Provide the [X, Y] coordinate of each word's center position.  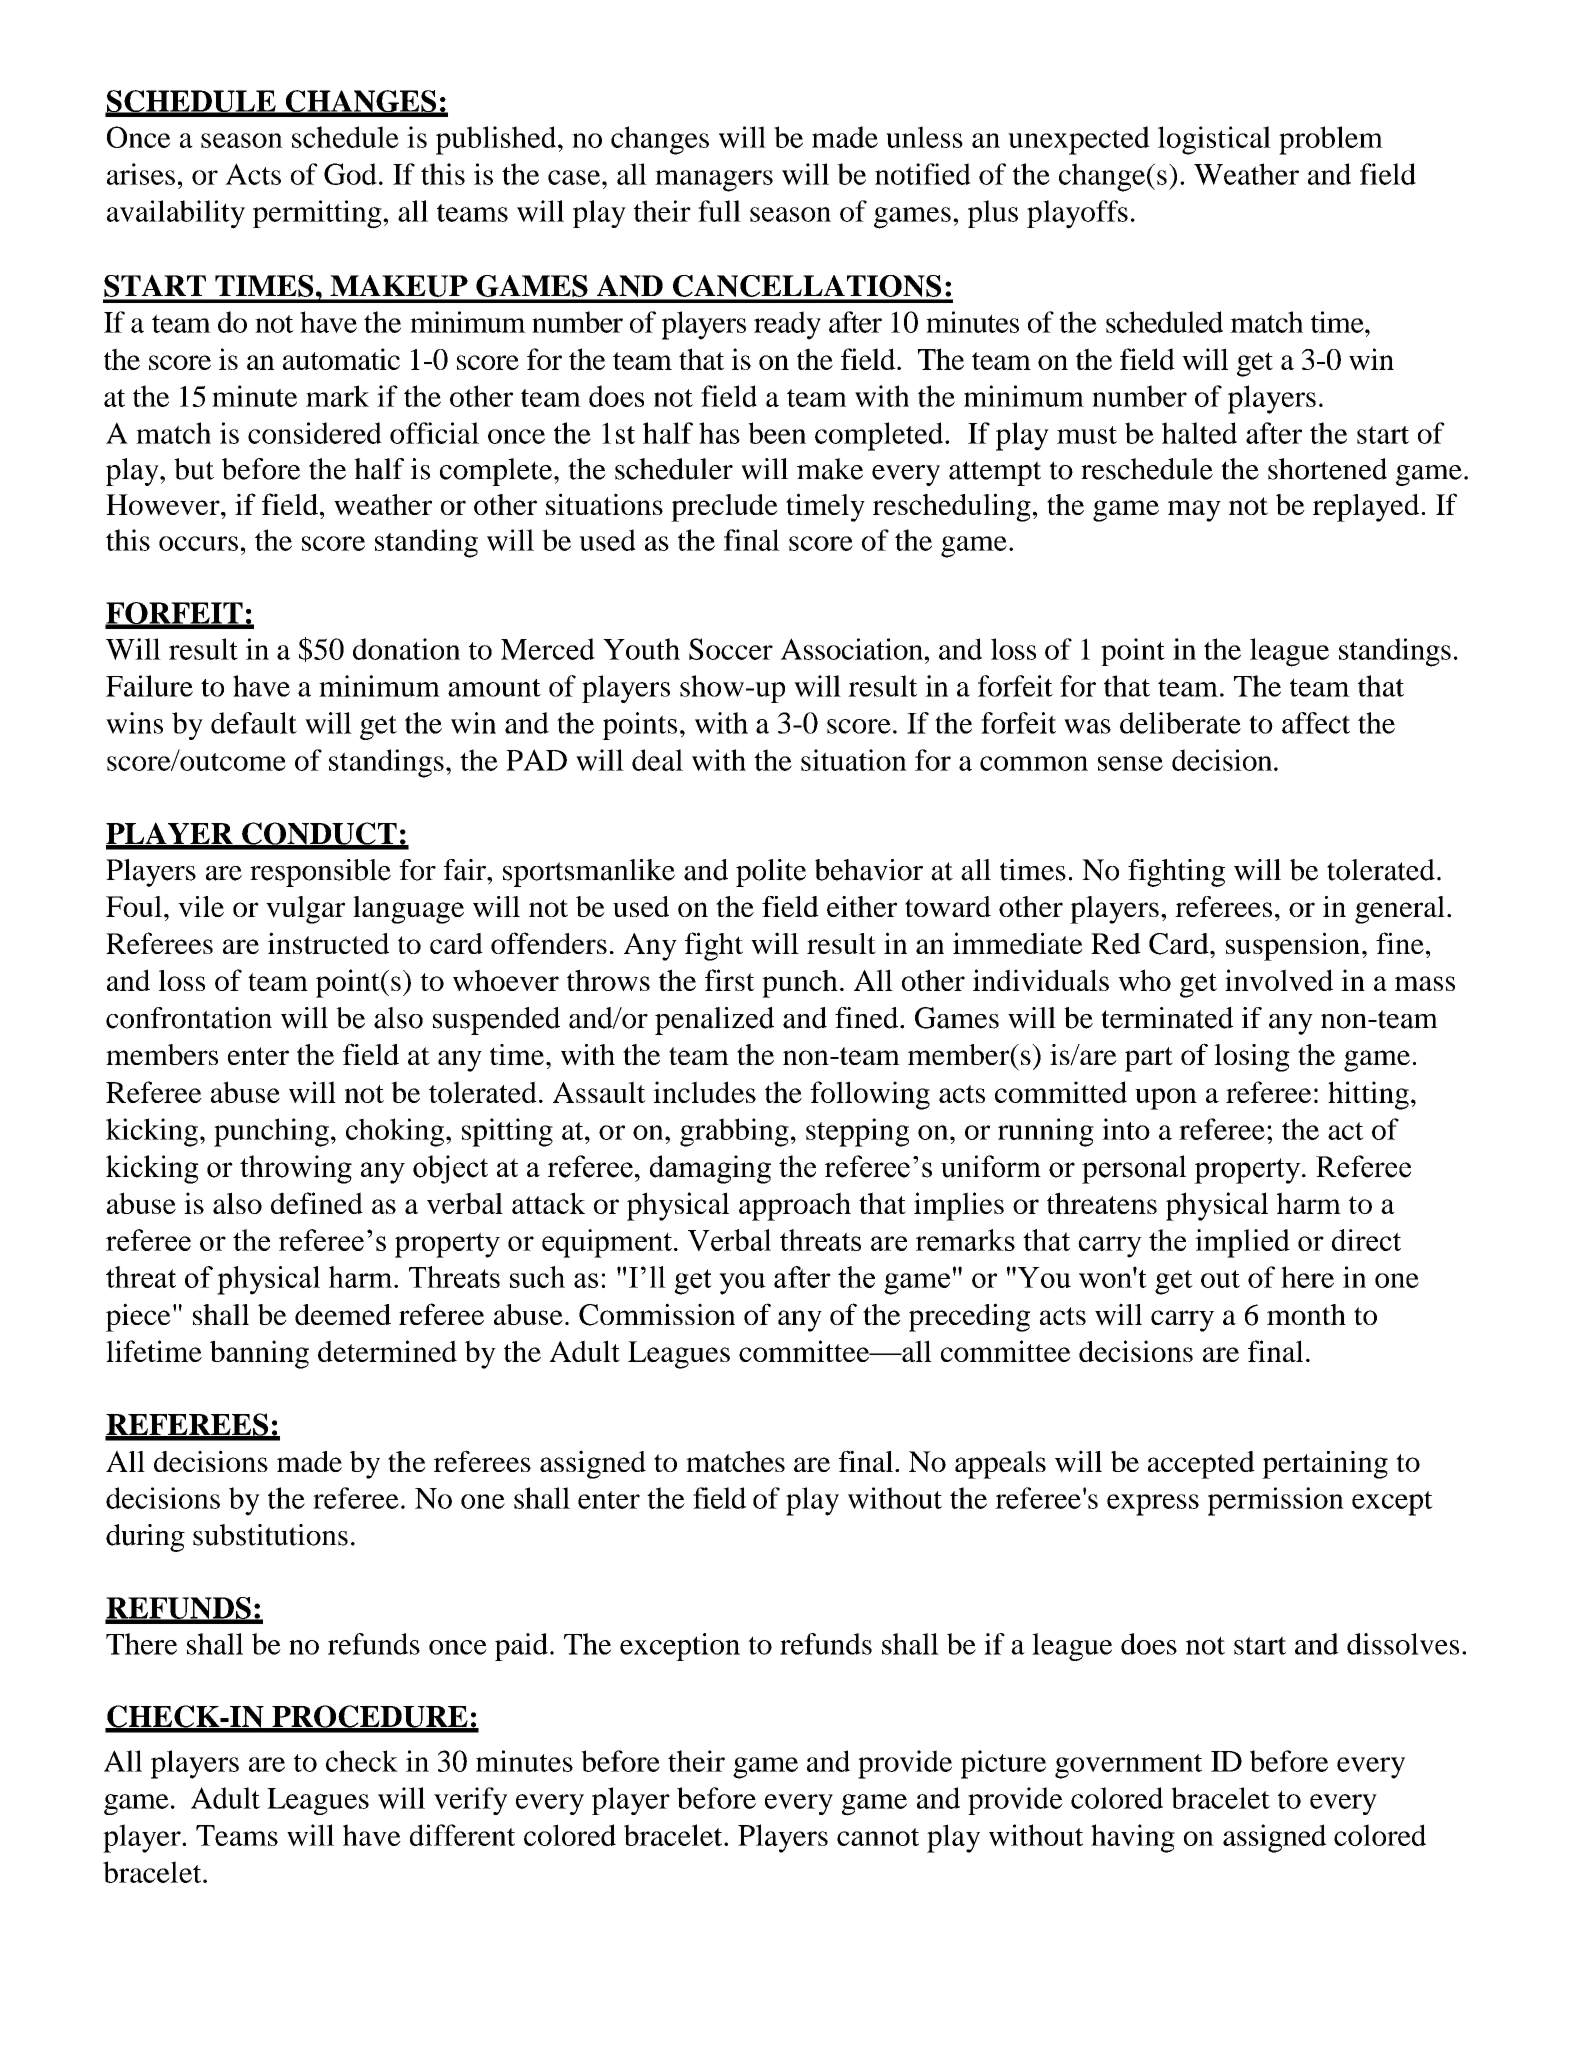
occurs [198, 543]
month [1306, 1314]
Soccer [731, 649]
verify [470, 1801]
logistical [1214, 140]
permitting [318, 214]
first [730, 980]
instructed [328, 943]
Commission [657, 1314]
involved [1279, 980]
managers [714, 181]
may [1194, 511]
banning [259, 1354]
